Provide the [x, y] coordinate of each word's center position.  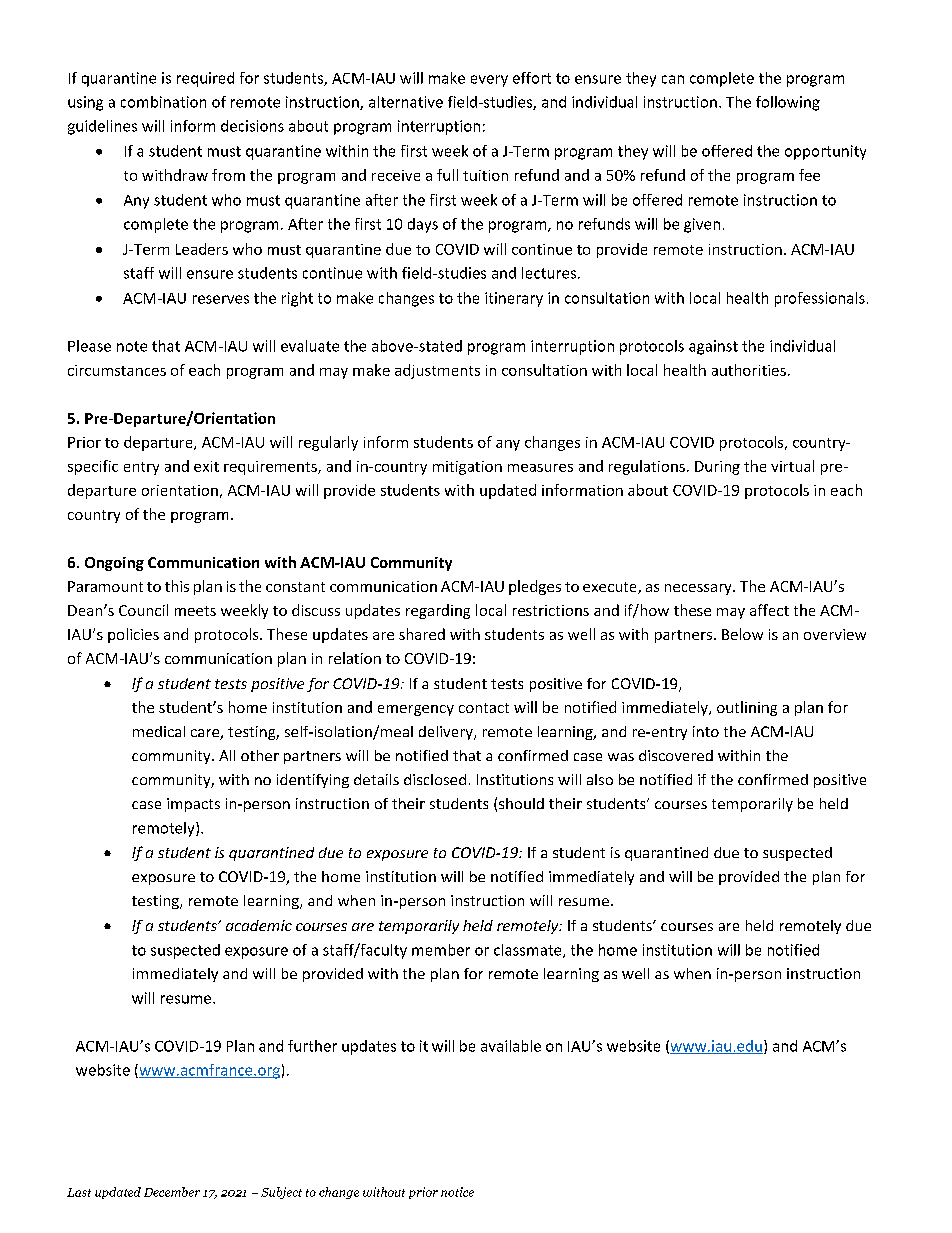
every [489, 81]
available [511, 1046]
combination [163, 102]
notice [457, 1192]
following [788, 103]
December [172, 1192]
